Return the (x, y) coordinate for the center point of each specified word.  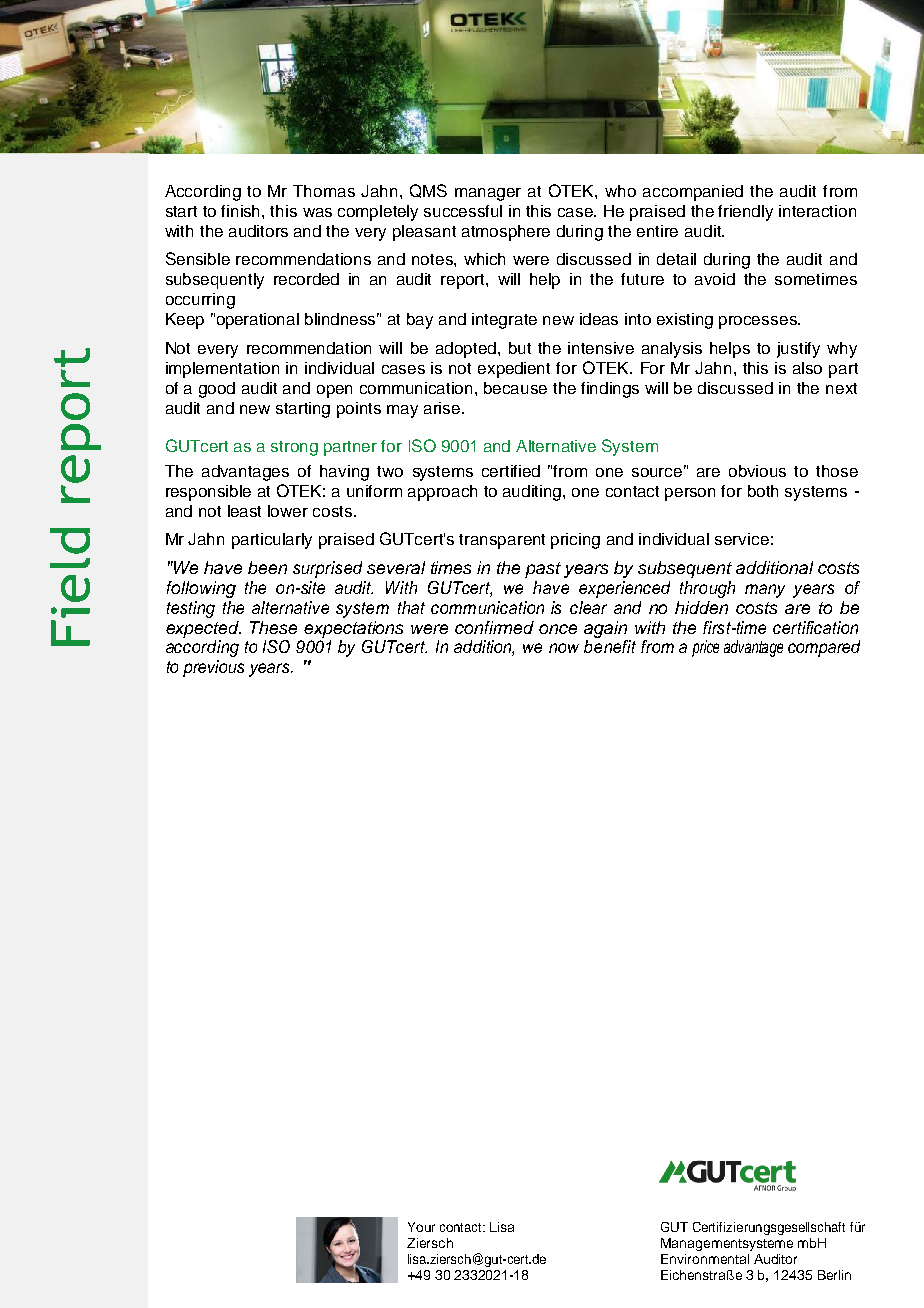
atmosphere (506, 233)
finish (242, 211)
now (564, 648)
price (705, 648)
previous (213, 668)
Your (421, 1227)
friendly (745, 213)
